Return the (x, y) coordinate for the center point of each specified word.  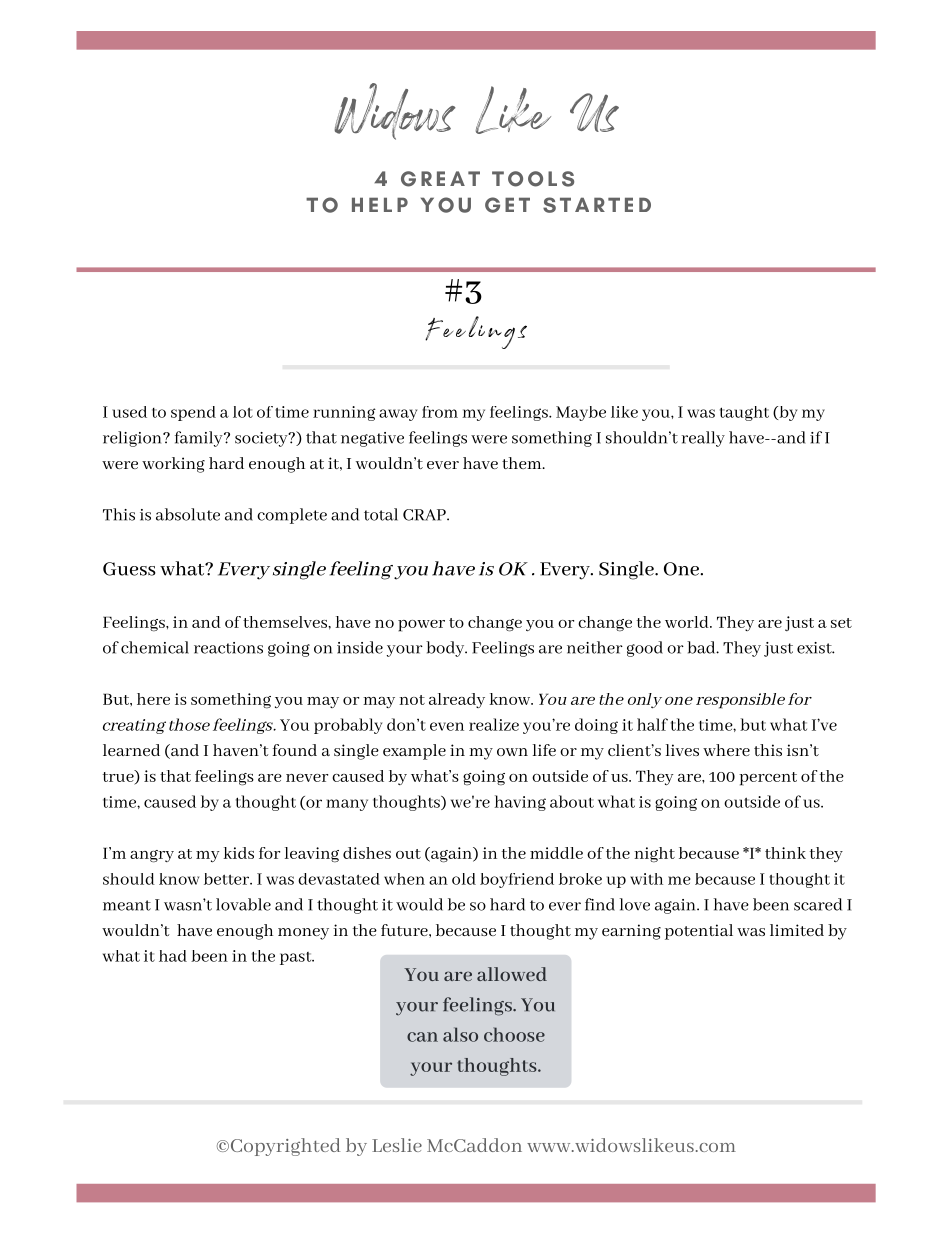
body (446, 649)
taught (744, 413)
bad (702, 647)
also (460, 1034)
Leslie (397, 1145)
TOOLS (533, 179)
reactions (228, 648)
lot (243, 412)
